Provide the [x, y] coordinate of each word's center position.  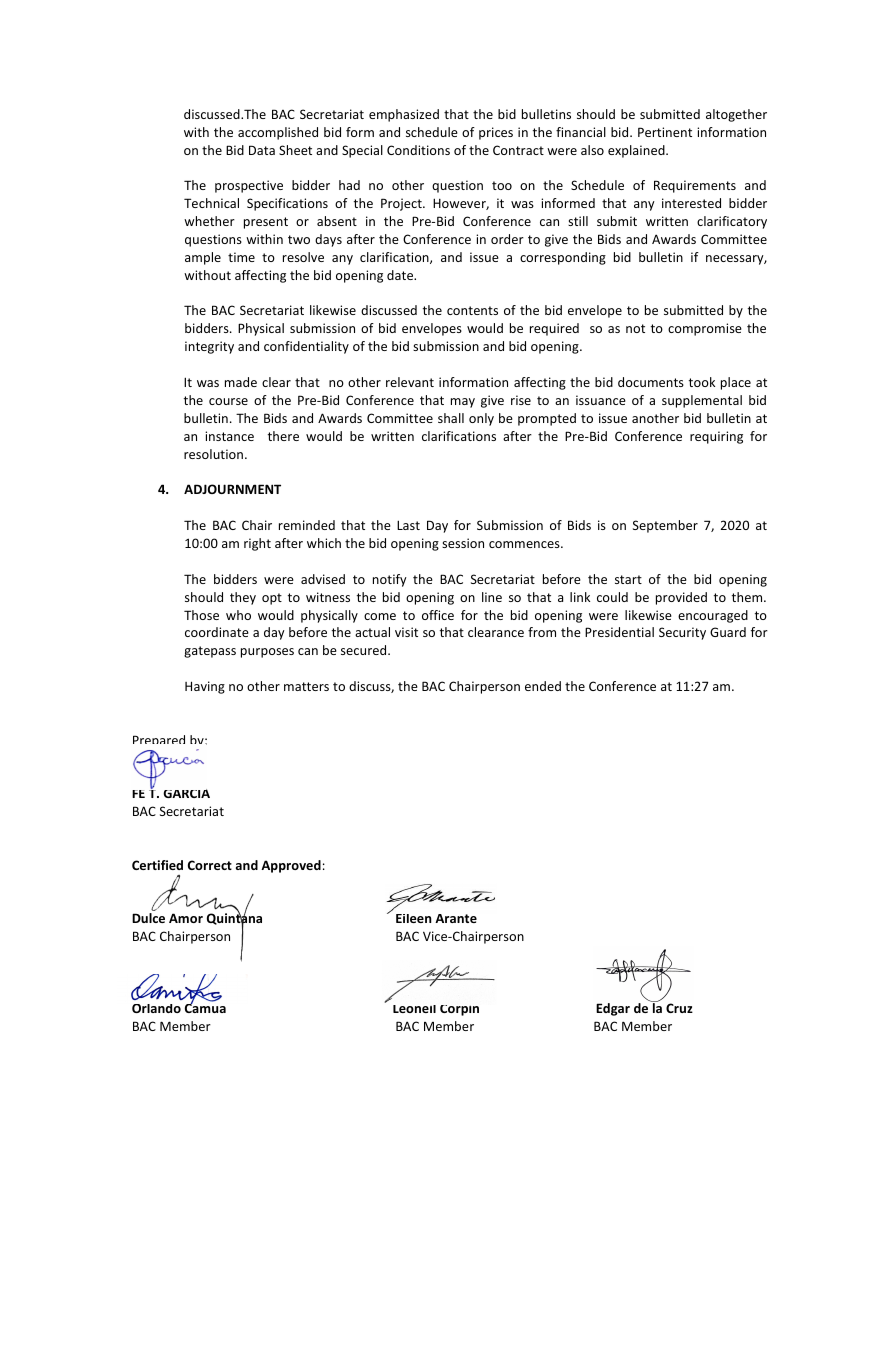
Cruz [679, 1008]
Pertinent [665, 132]
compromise [705, 329]
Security [682, 633]
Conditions [418, 150]
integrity [209, 347]
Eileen [414, 918]
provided [681, 598]
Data [262, 150]
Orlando [156, 1008]
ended [543, 686]
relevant [410, 382]
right [257, 544]
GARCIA [186, 793]
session [463, 543]
